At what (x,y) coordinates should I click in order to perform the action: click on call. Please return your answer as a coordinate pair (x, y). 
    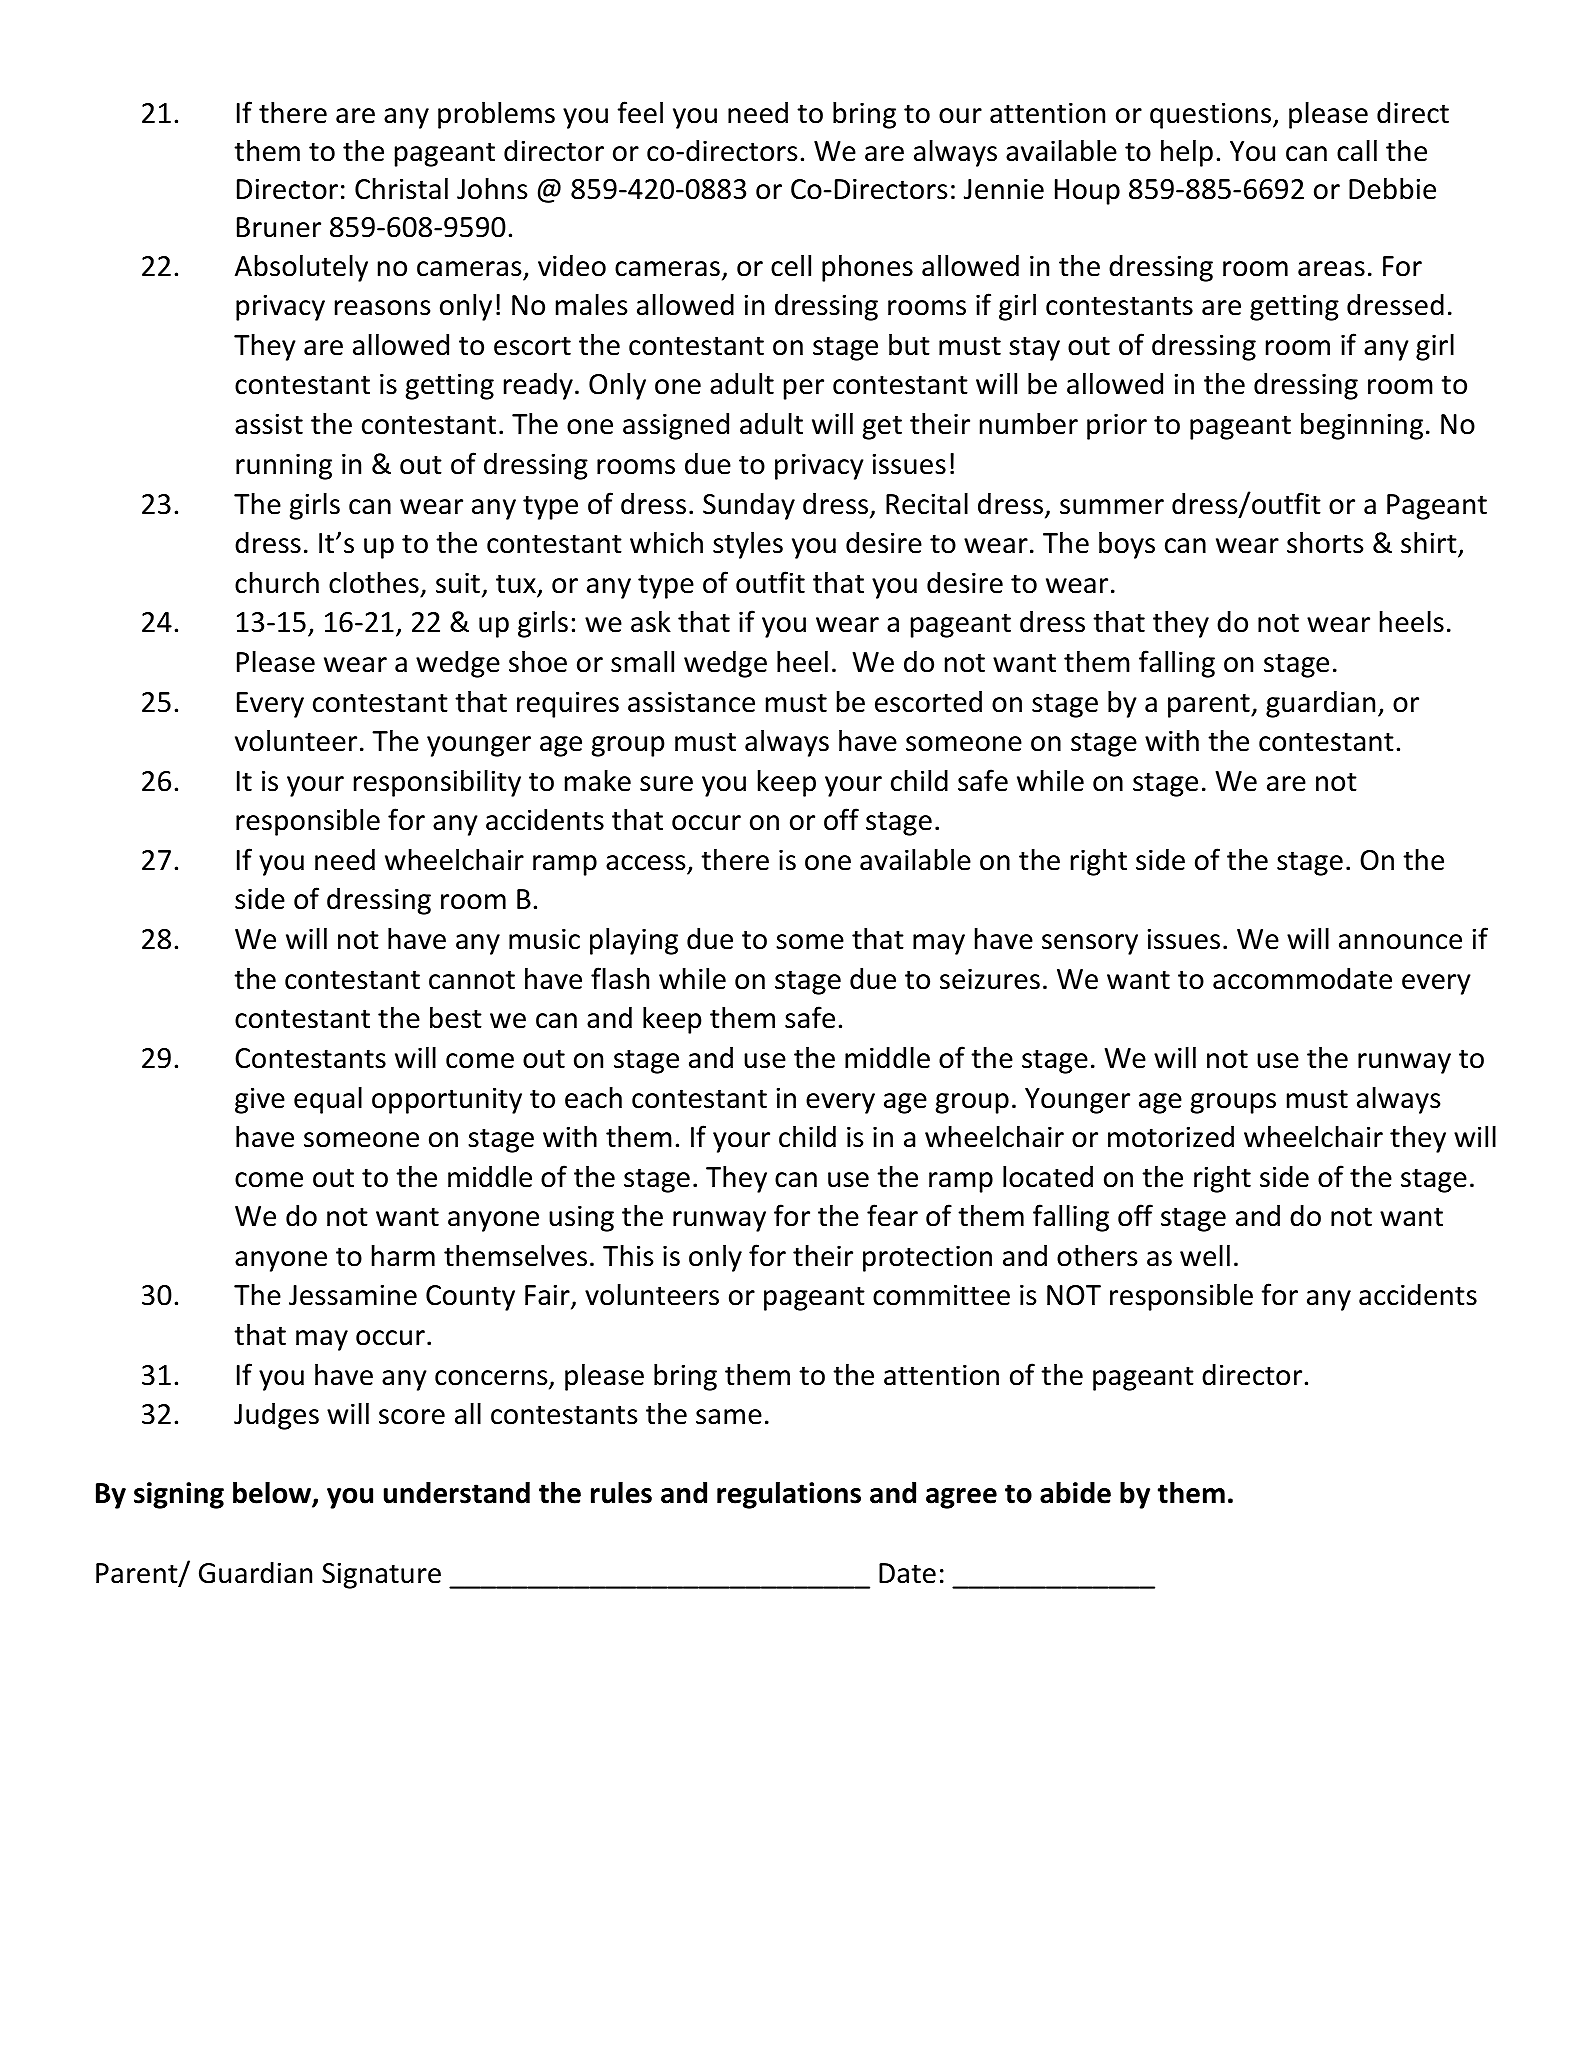
    Looking at the image, I should click on (1357, 150).
